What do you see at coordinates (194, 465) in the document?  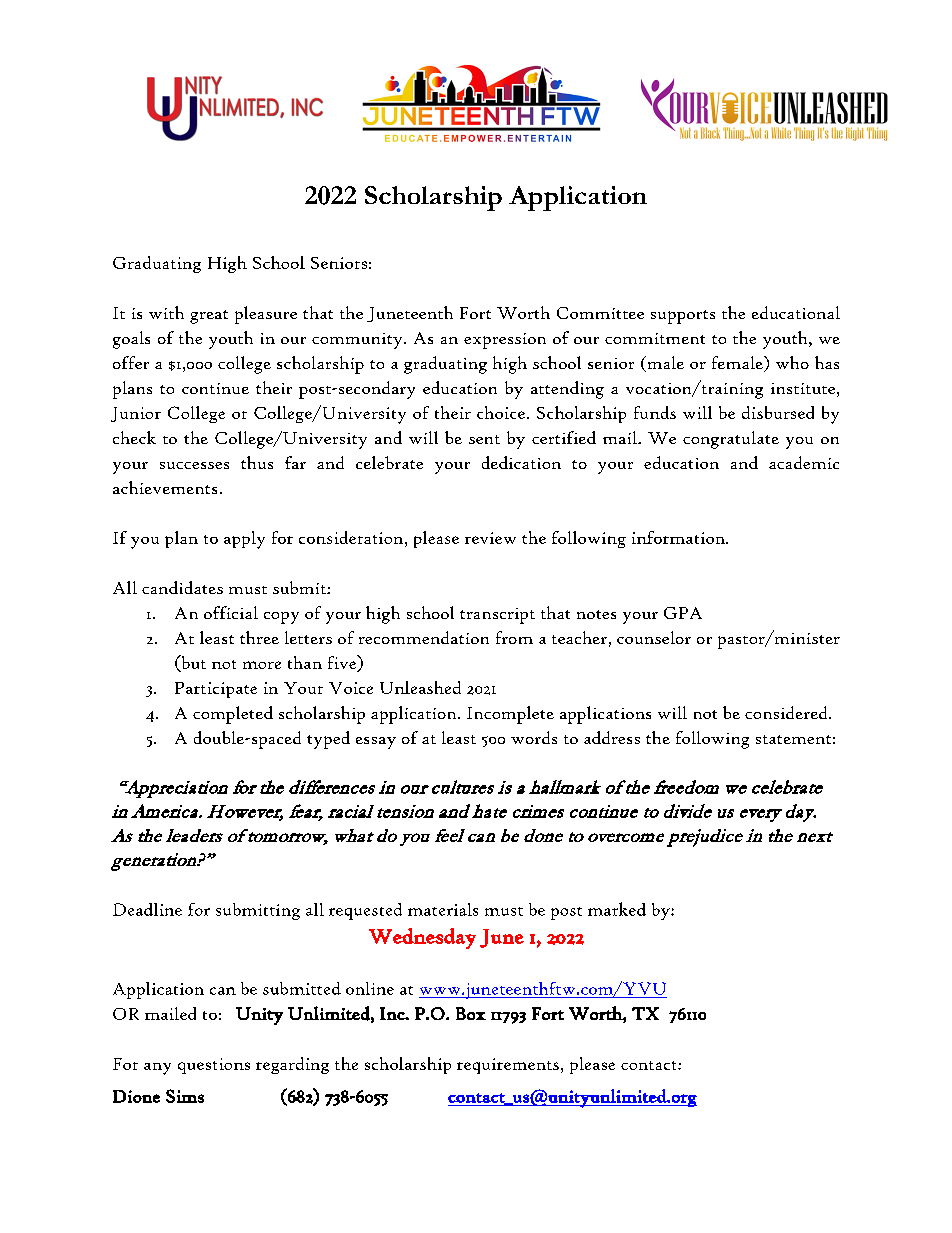 I see `successes` at bounding box center [194, 465].
